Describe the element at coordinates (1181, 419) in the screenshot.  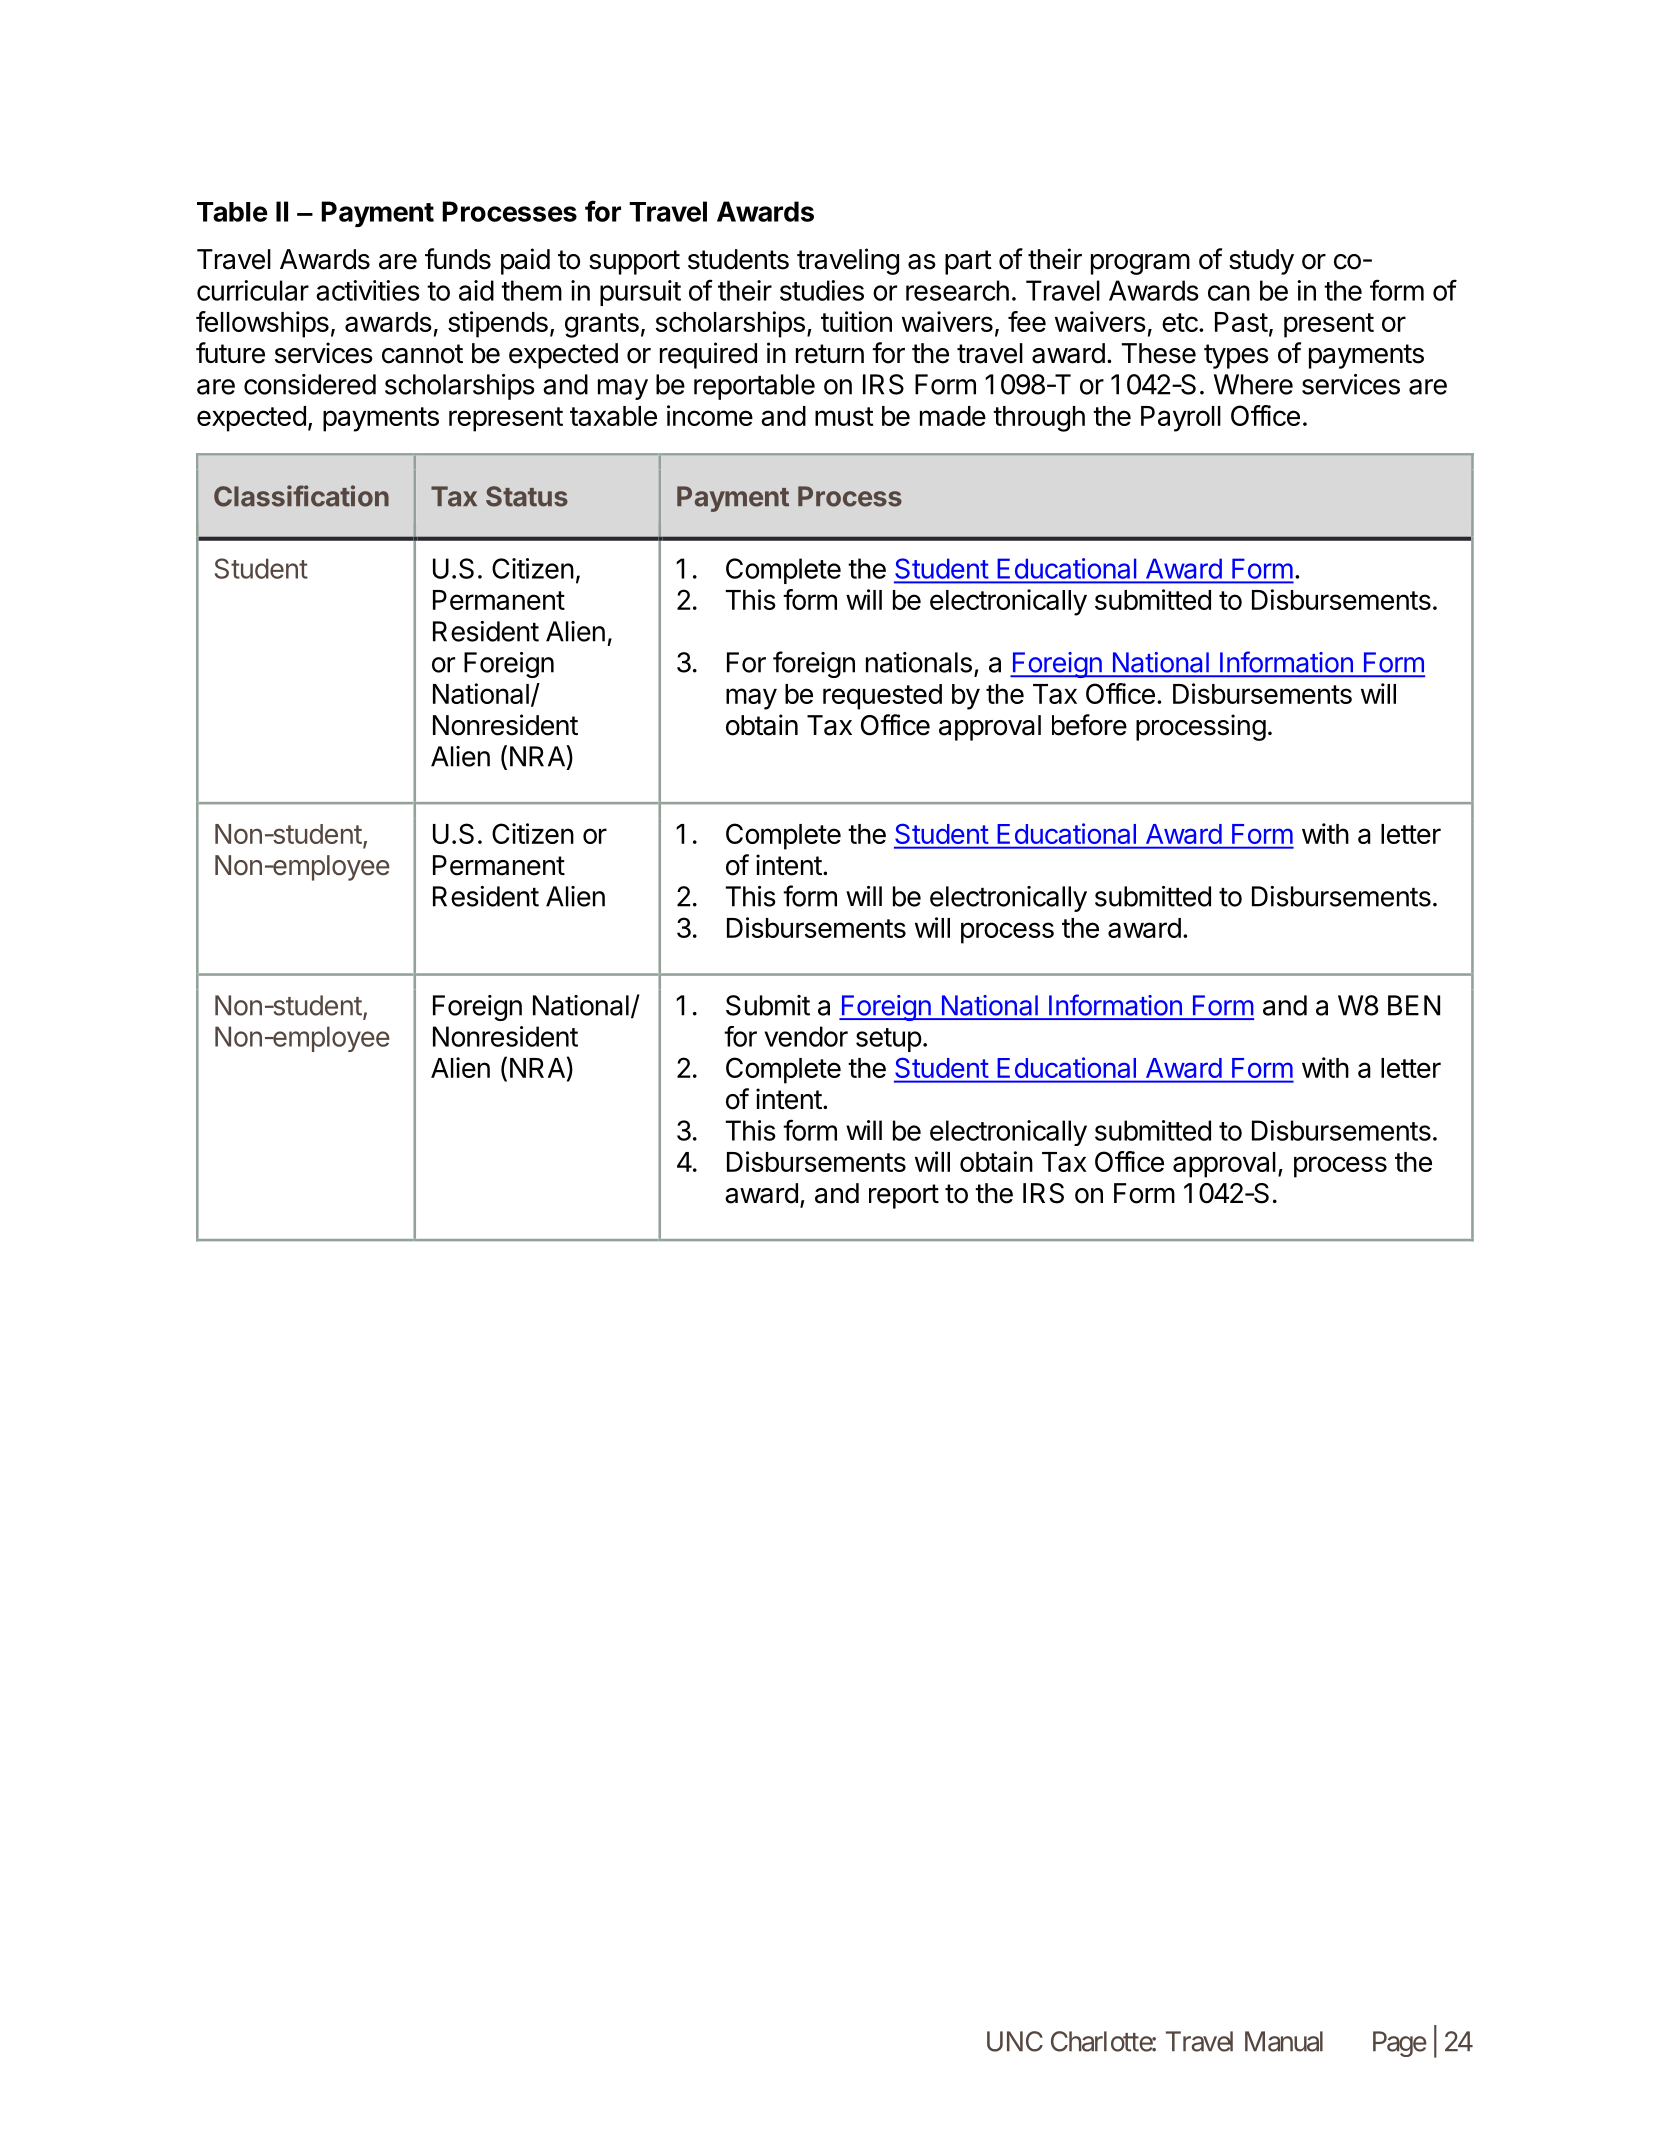
I see `Payroll` at that location.
